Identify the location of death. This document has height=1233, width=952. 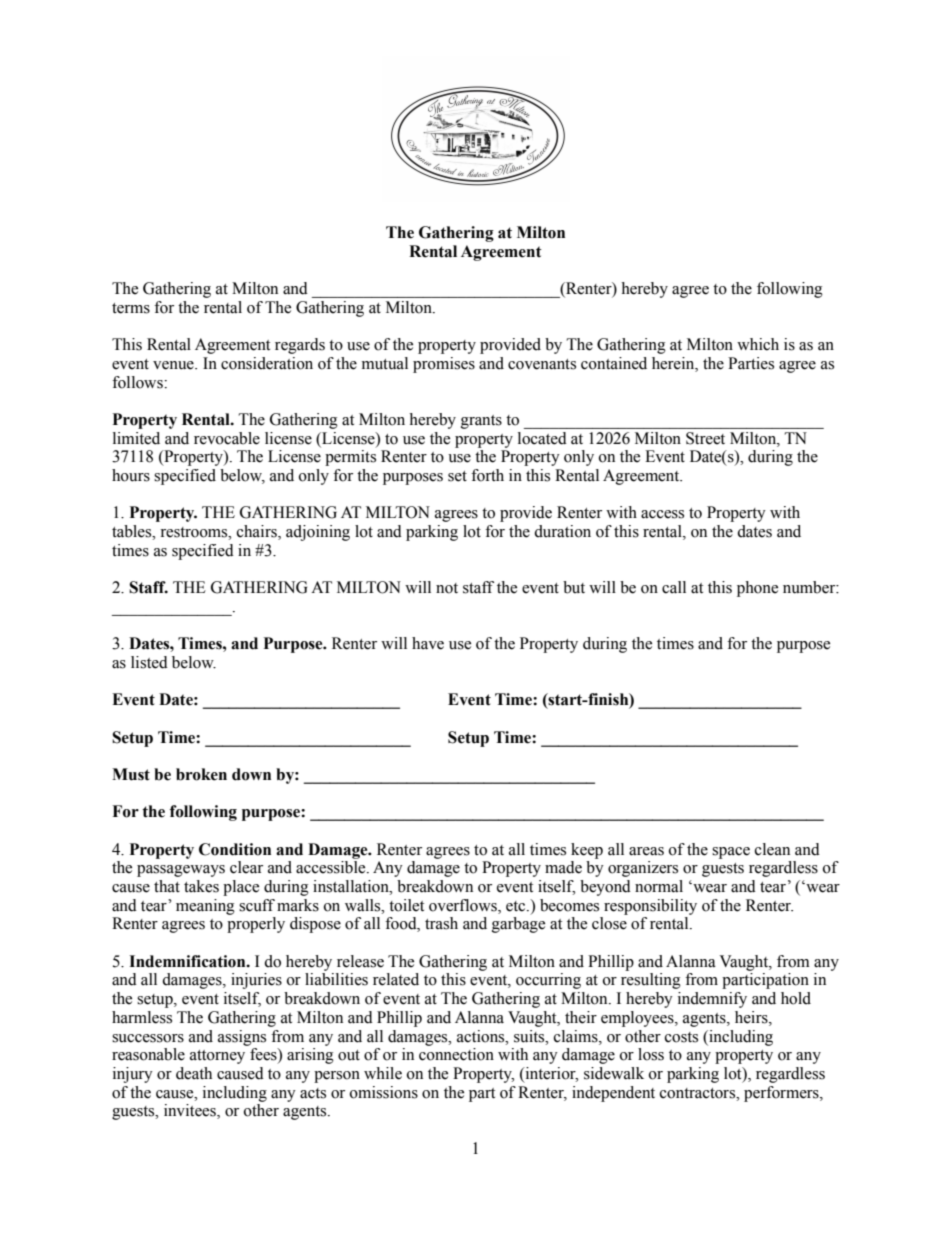
(194, 1073).
